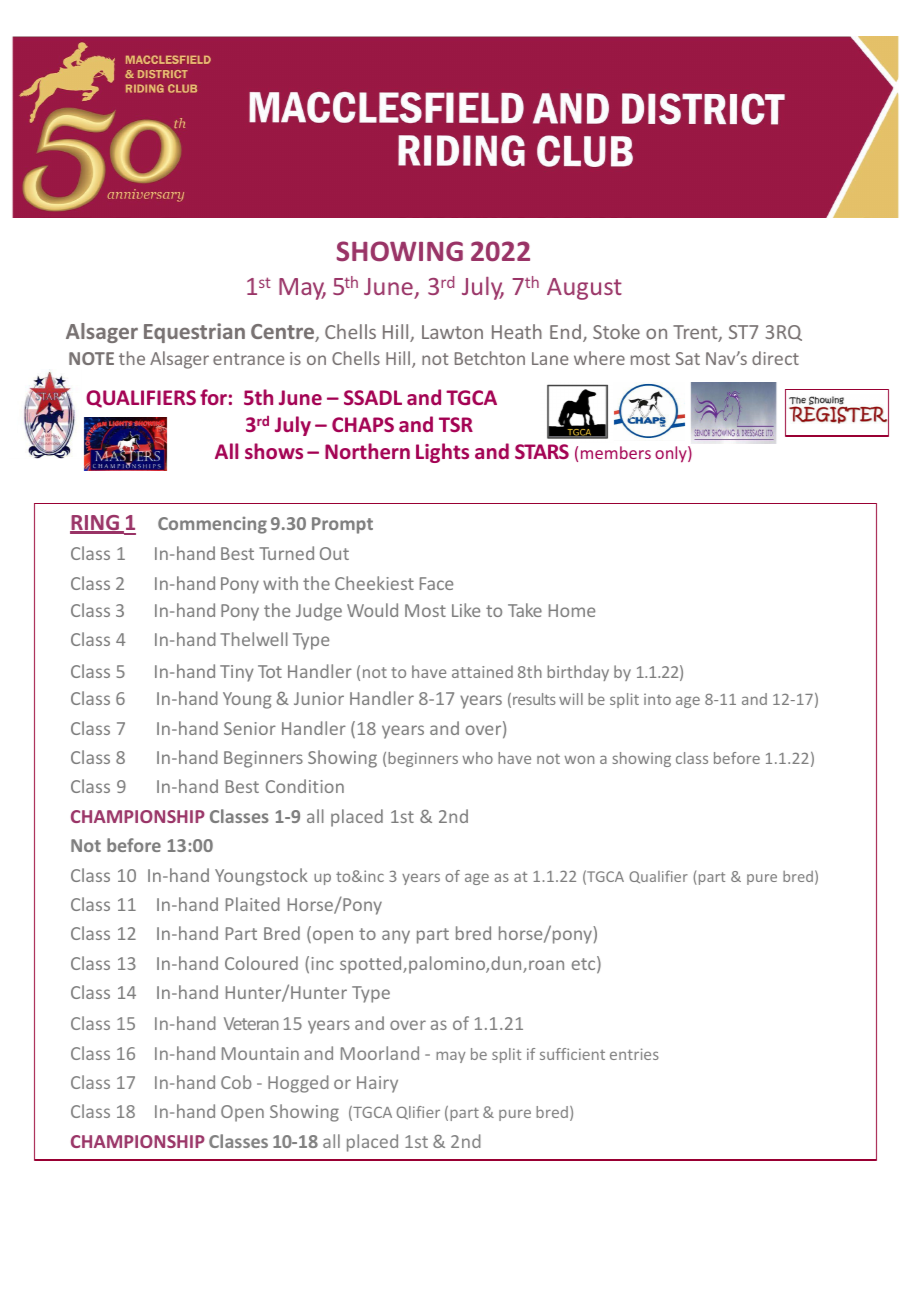  Describe the element at coordinates (194, 333) in the screenshot. I see `Equestrian` at that location.
